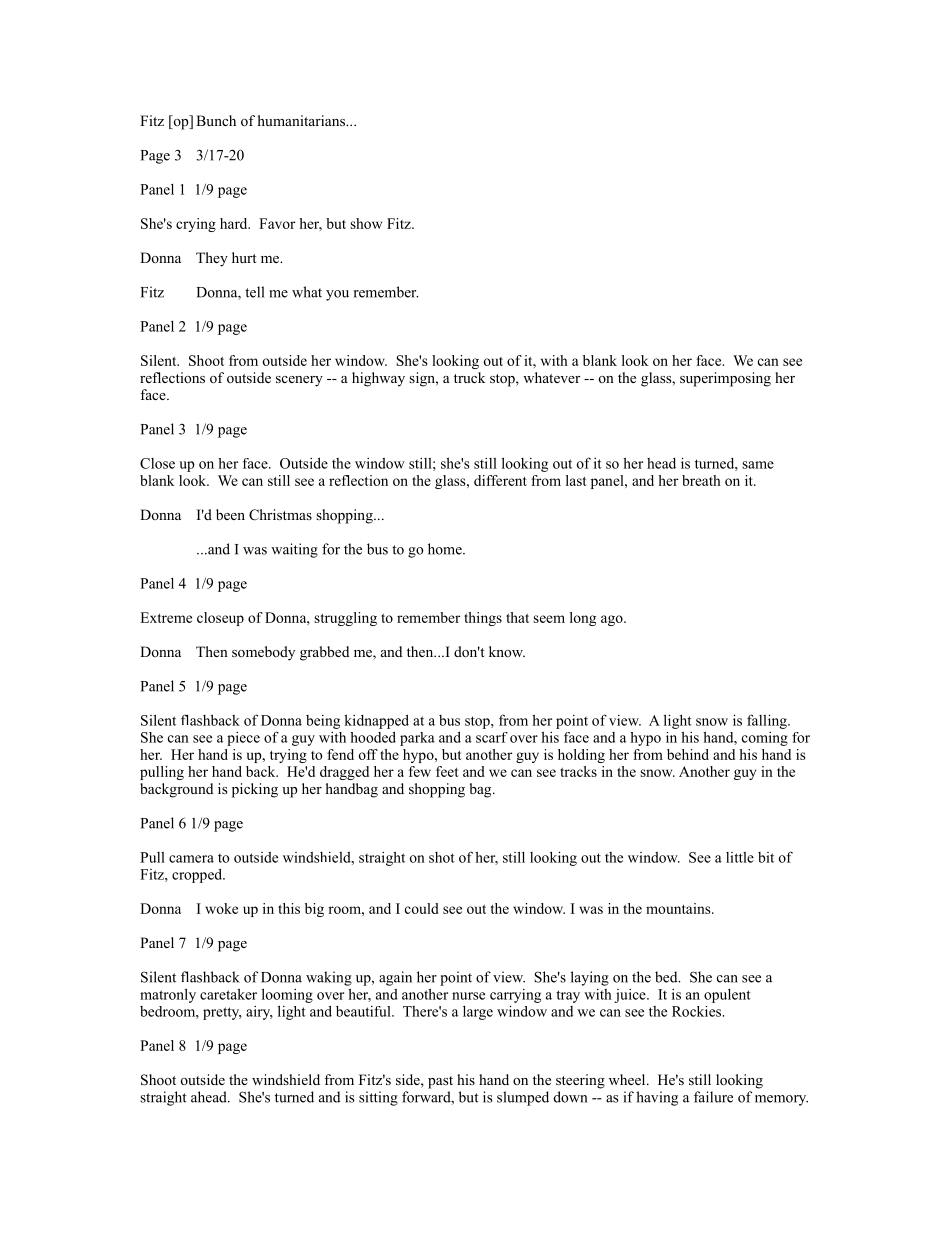  I want to click on scenery, so click(299, 381).
